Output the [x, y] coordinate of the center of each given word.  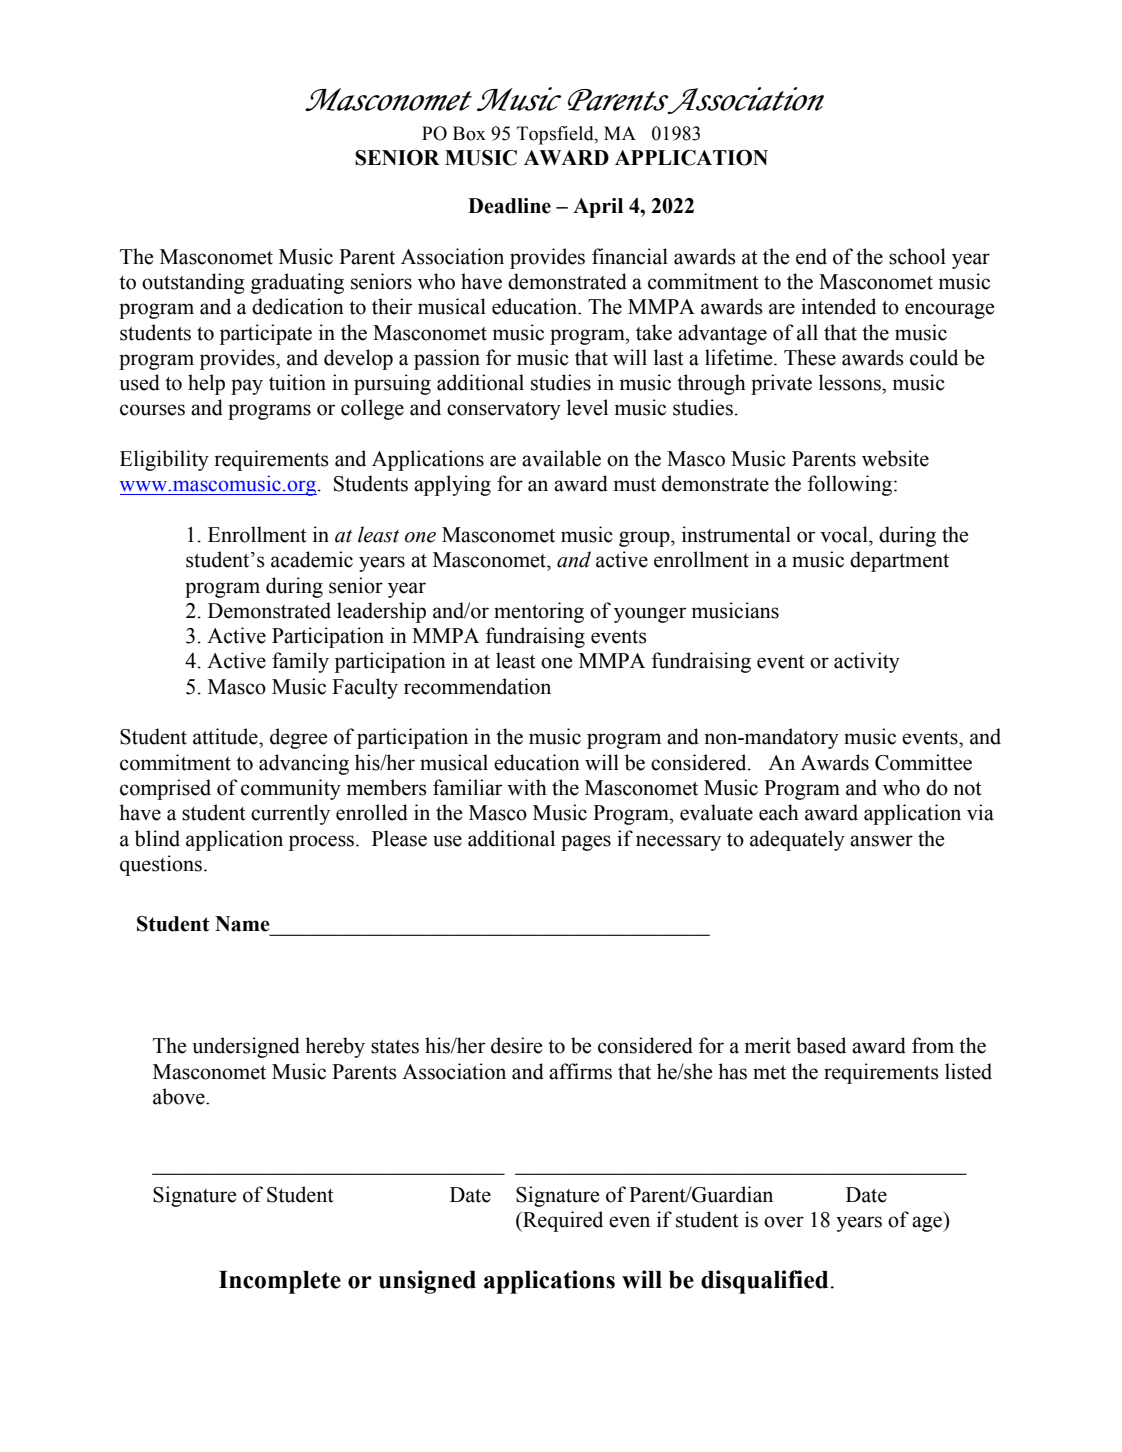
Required [562, 1221]
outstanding [193, 283]
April [598, 208]
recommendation [477, 686]
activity [867, 662]
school [917, 256]
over [784, 1222]
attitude [226, 736]
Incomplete [280, 1282]
